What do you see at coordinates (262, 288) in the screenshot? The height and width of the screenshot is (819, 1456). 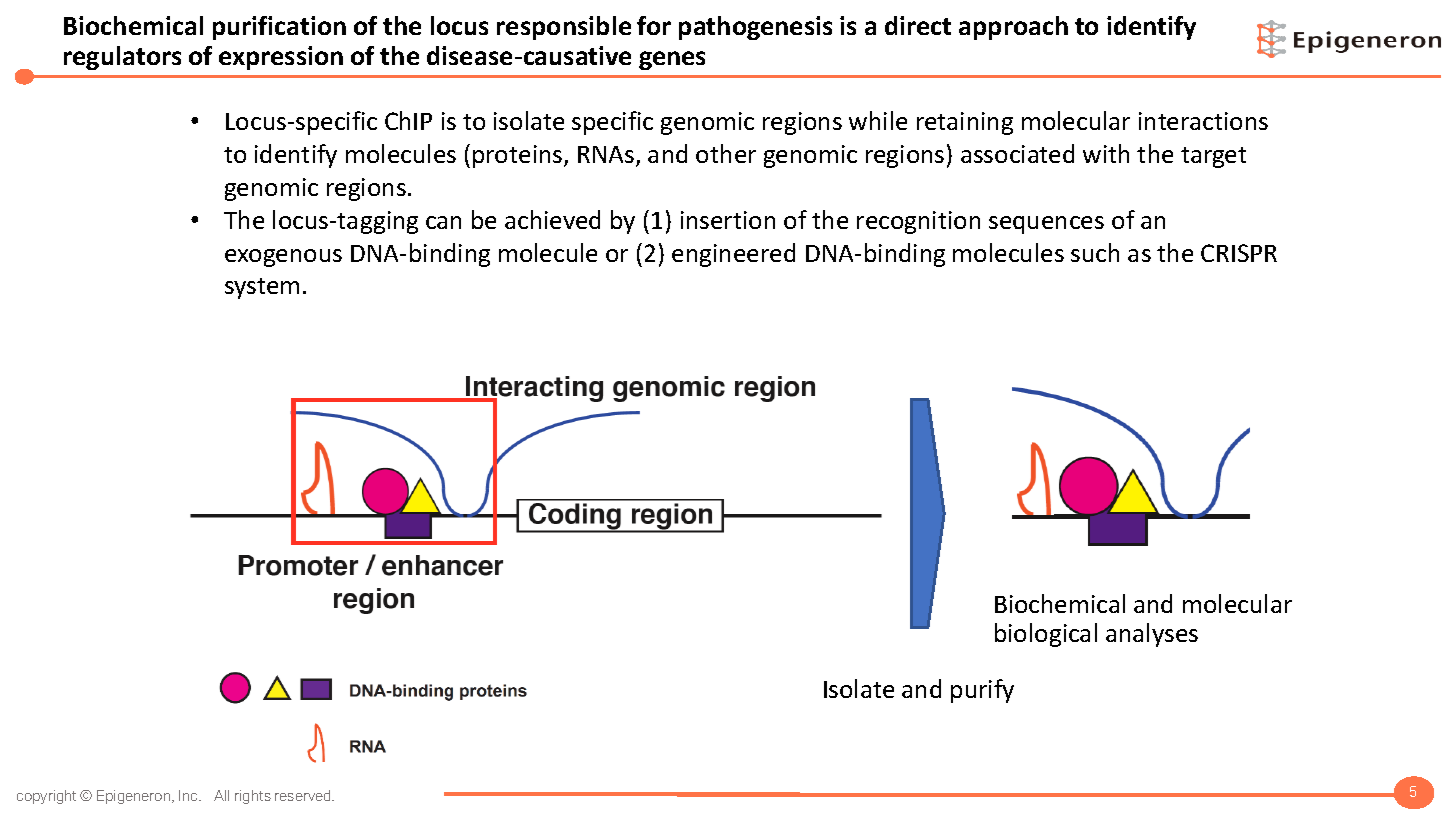 I see `system` at bounding box center [262, 288].
